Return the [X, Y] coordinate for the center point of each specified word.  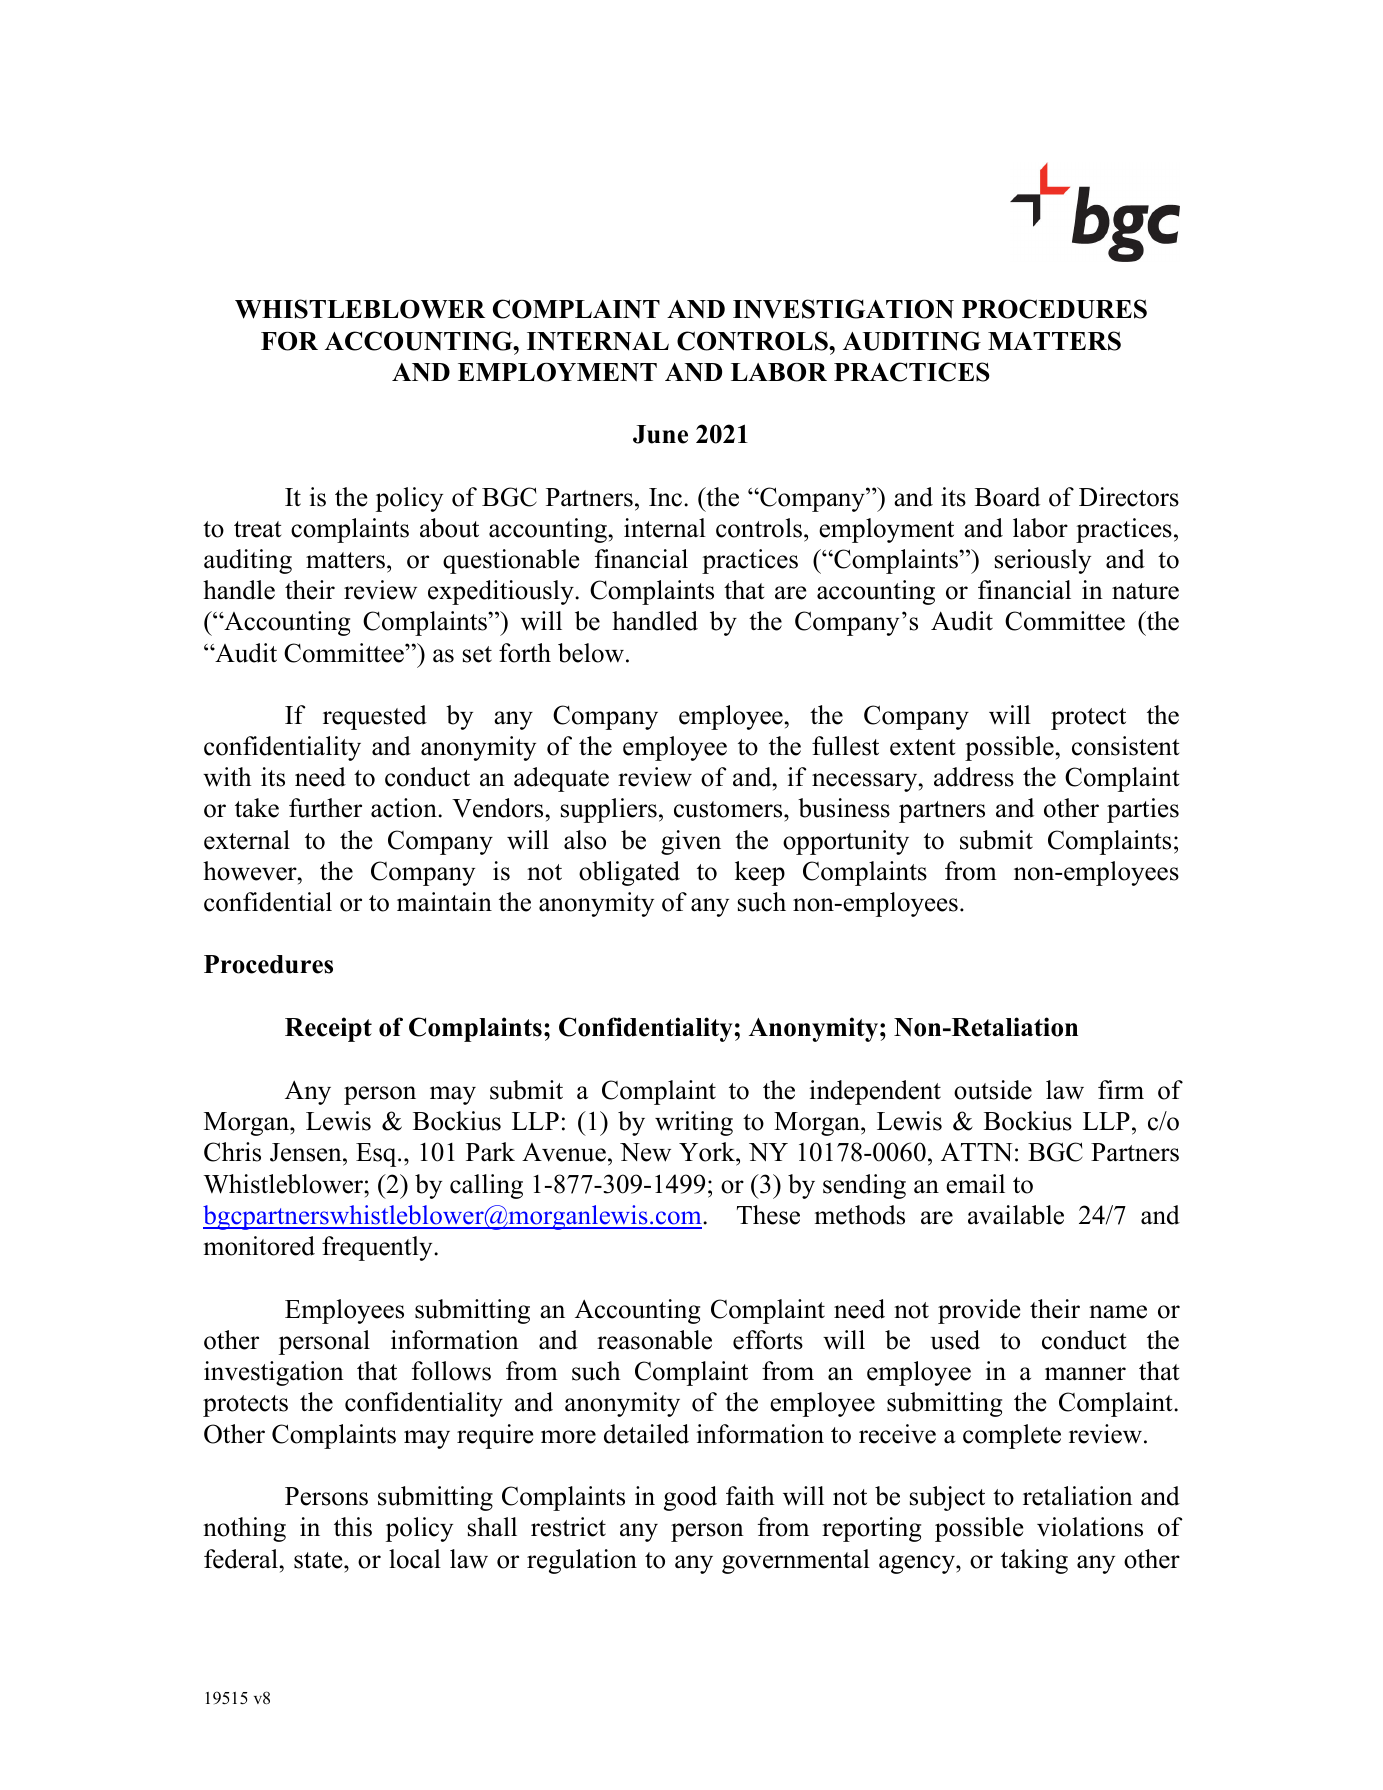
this [353, 1527]
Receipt [328, 1029]
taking [1034, 1561]
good [690, 1498]
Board [1007, 497]
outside [993, 1090]
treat [258, 529]
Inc [667, 497]
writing [694, 1123]
